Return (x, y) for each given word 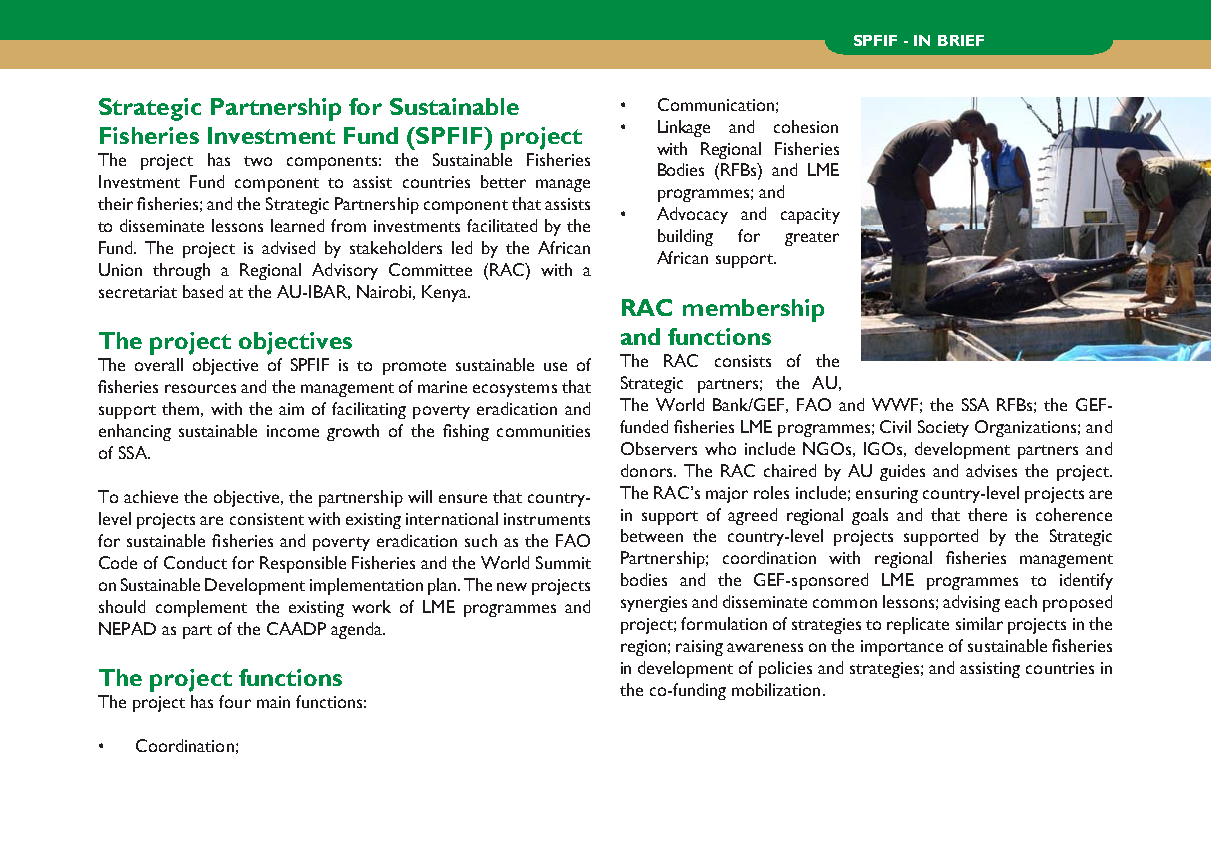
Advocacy (692, 215)
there (987, 514)
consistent (267, 519)
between (652, 535)
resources (200, 388)
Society (943, 428)
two (258, 161)
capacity (810, 216)
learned (297, 225)
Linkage (684, 128)
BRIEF (961, 40)
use (555, 366)
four (235, 701)
